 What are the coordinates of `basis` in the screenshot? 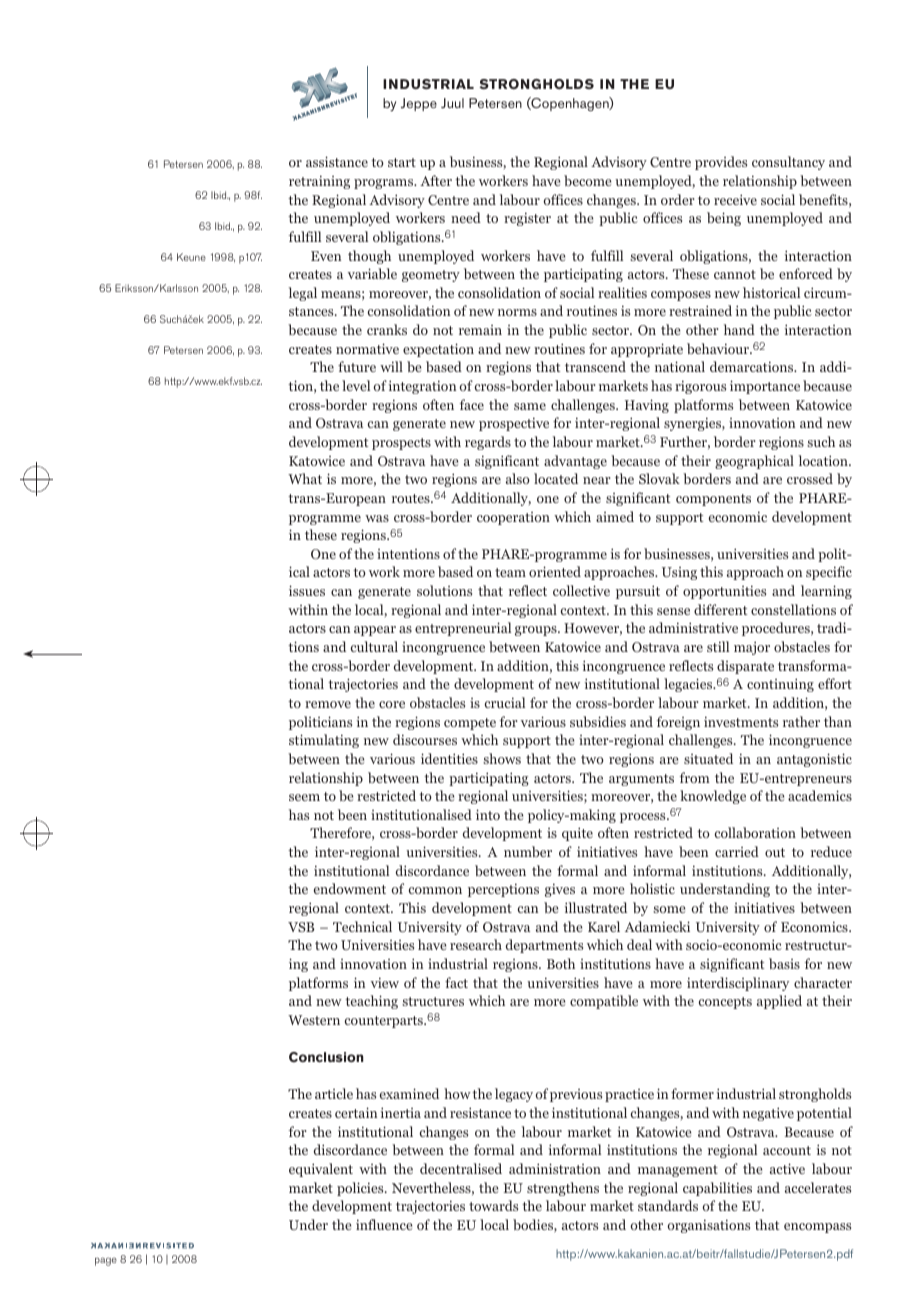 It's located at (784, 963).
